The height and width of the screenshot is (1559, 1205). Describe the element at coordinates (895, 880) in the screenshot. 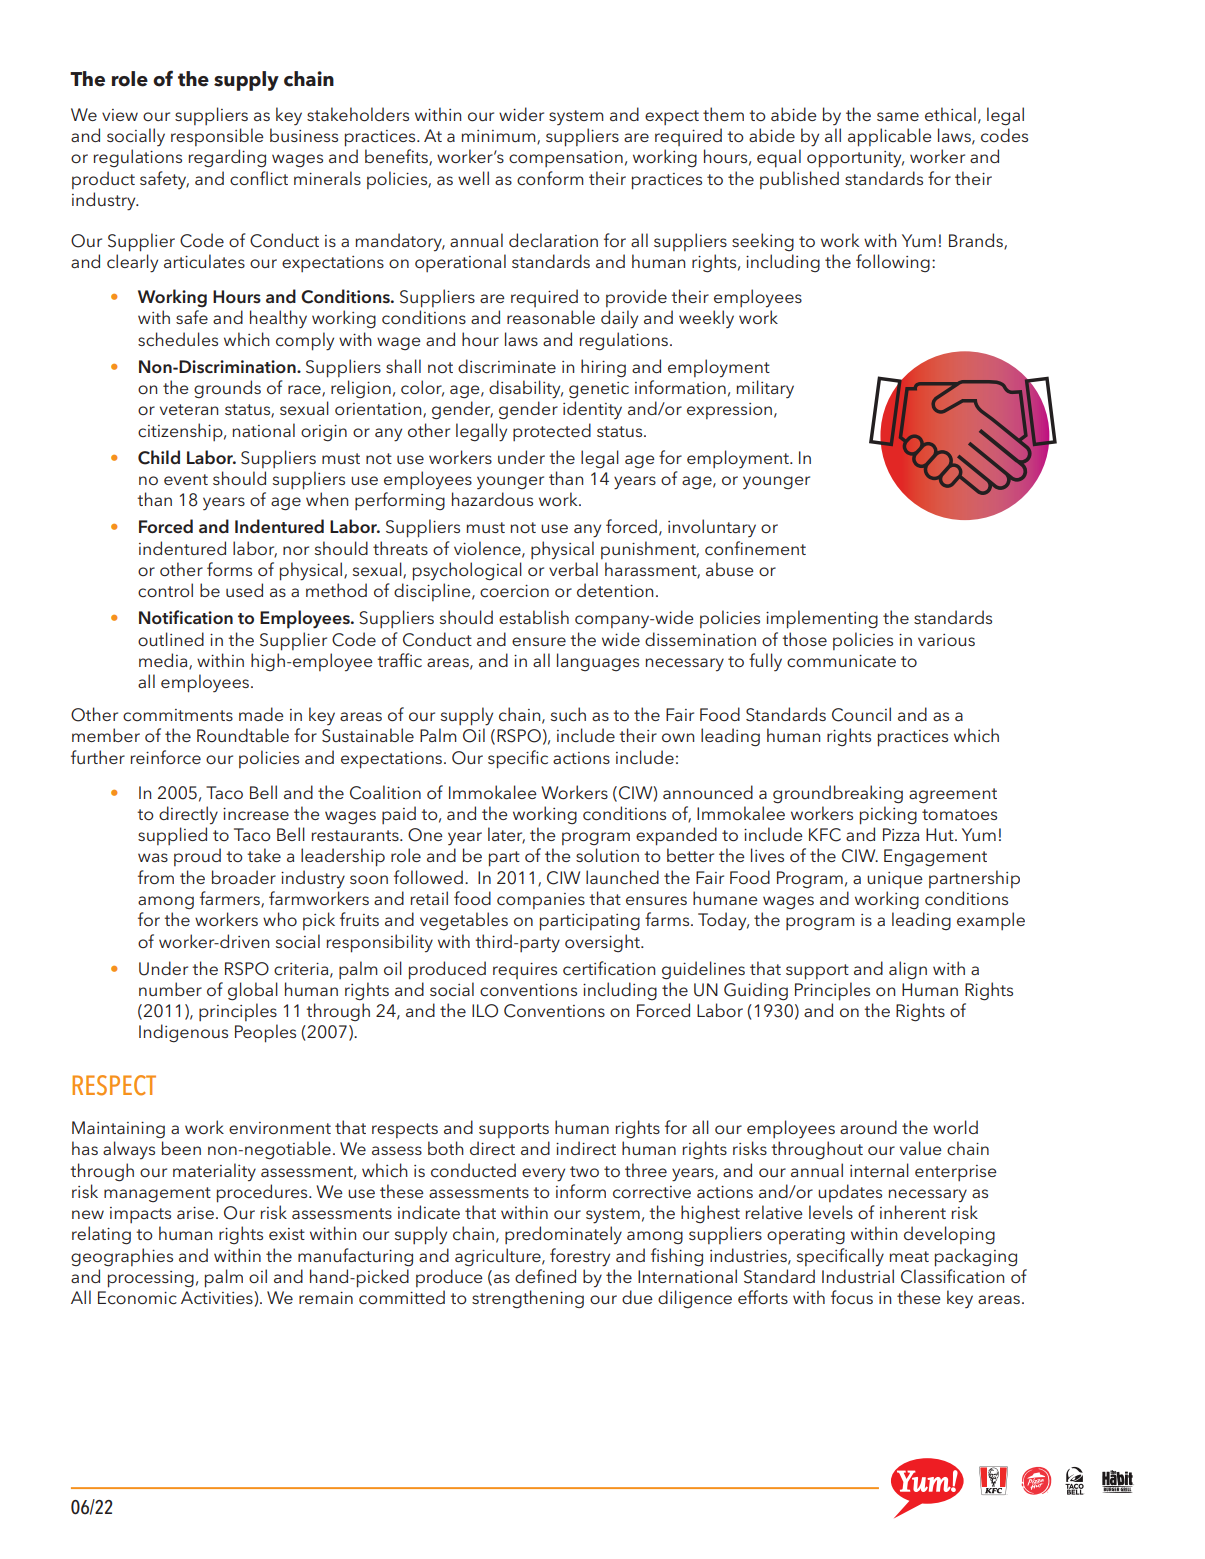

I see `unique` at that location.
